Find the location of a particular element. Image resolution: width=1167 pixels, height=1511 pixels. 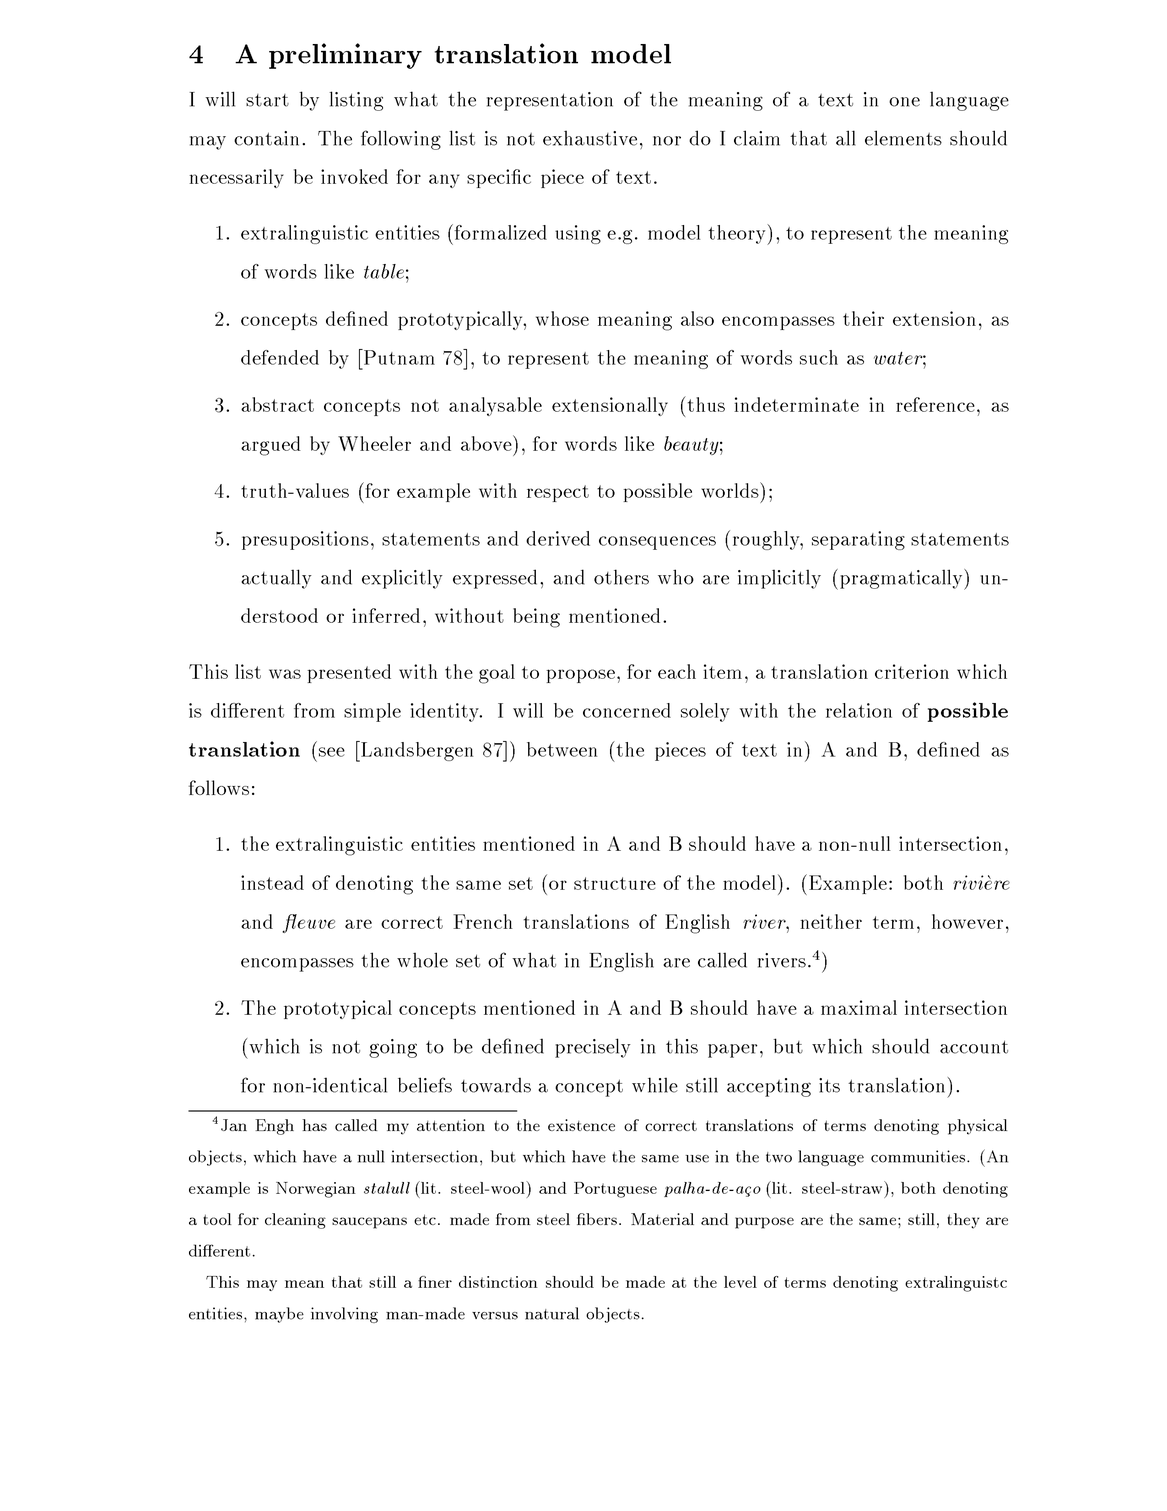

elements is located at coordinates (903, 138).
